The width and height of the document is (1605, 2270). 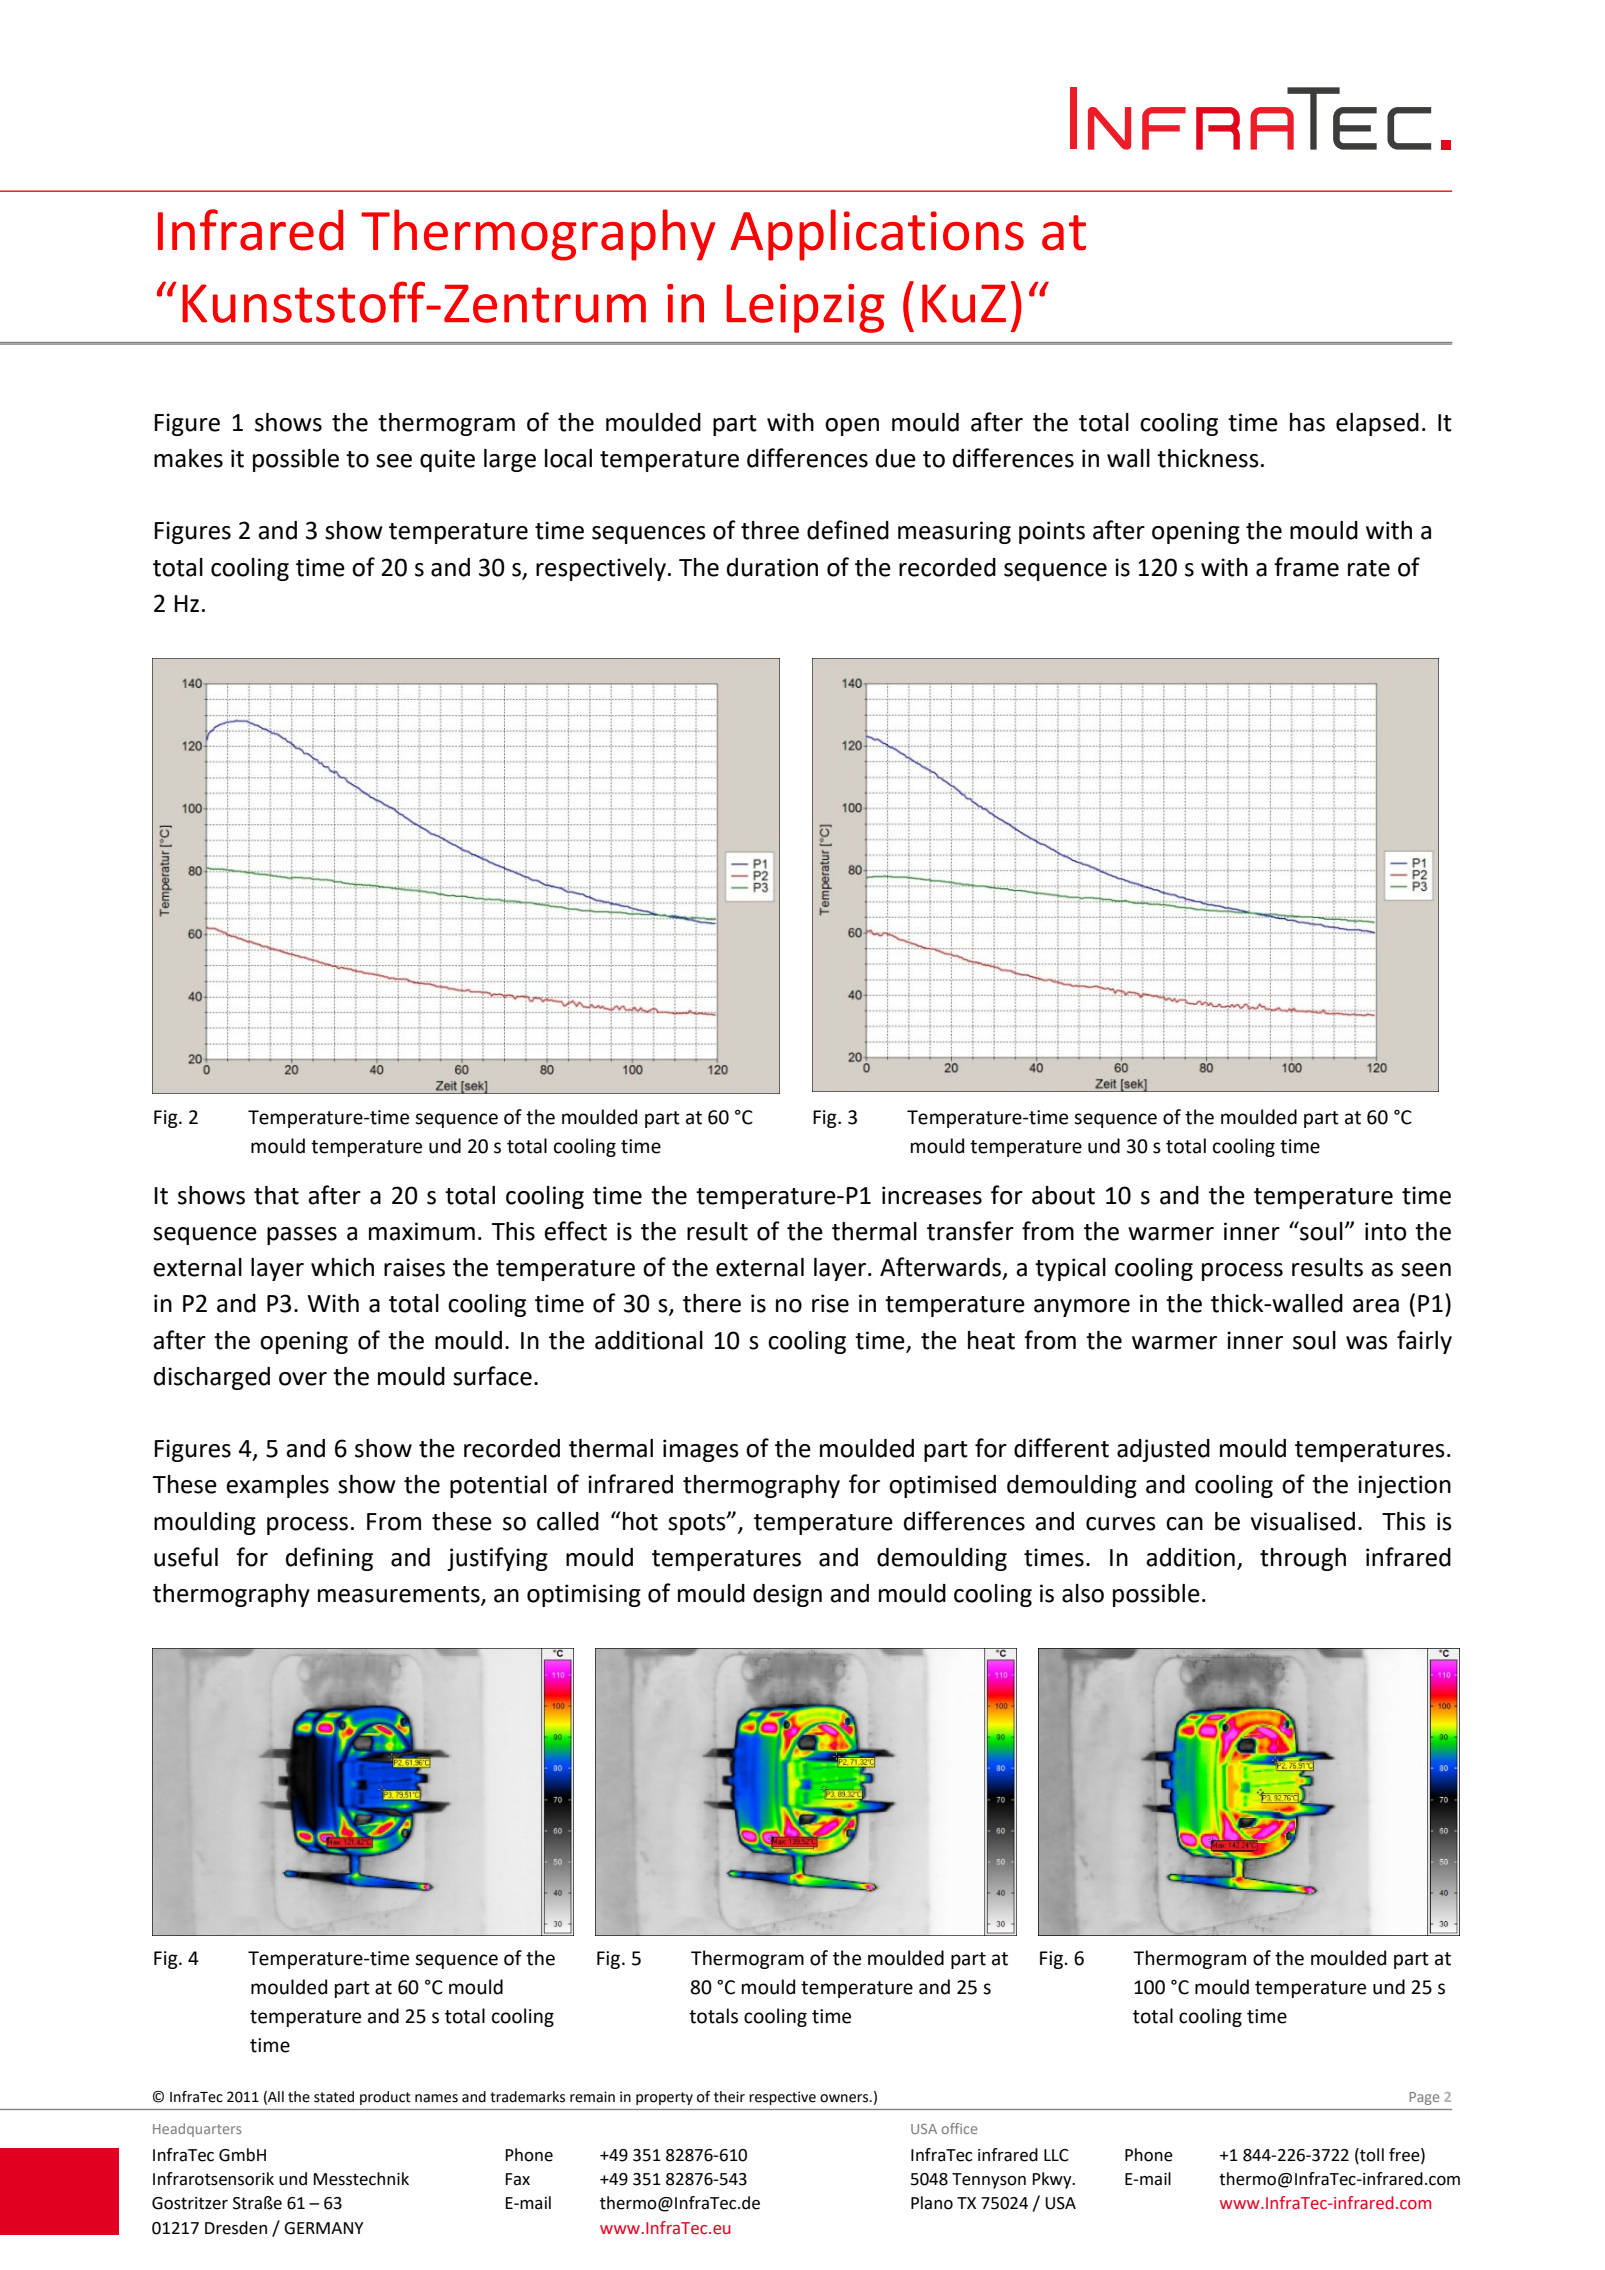 What do you see at coordinates (324, 2228) in the document?
I see `GERMANY` at bounding box center [324, 2228].
